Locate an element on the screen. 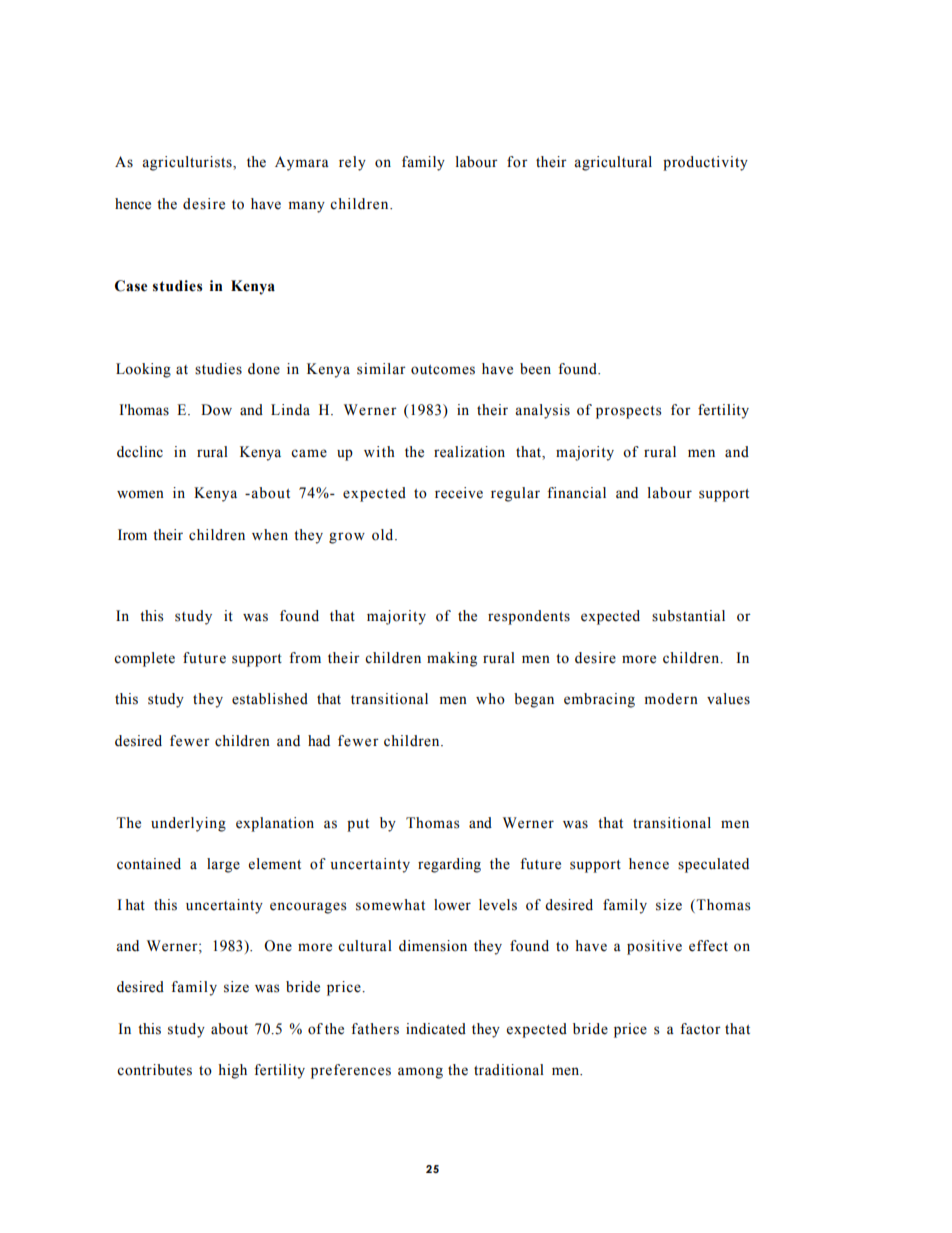 The height and width of the screenshot is (1233, 952). financial is located at coordinates (576, 493).
